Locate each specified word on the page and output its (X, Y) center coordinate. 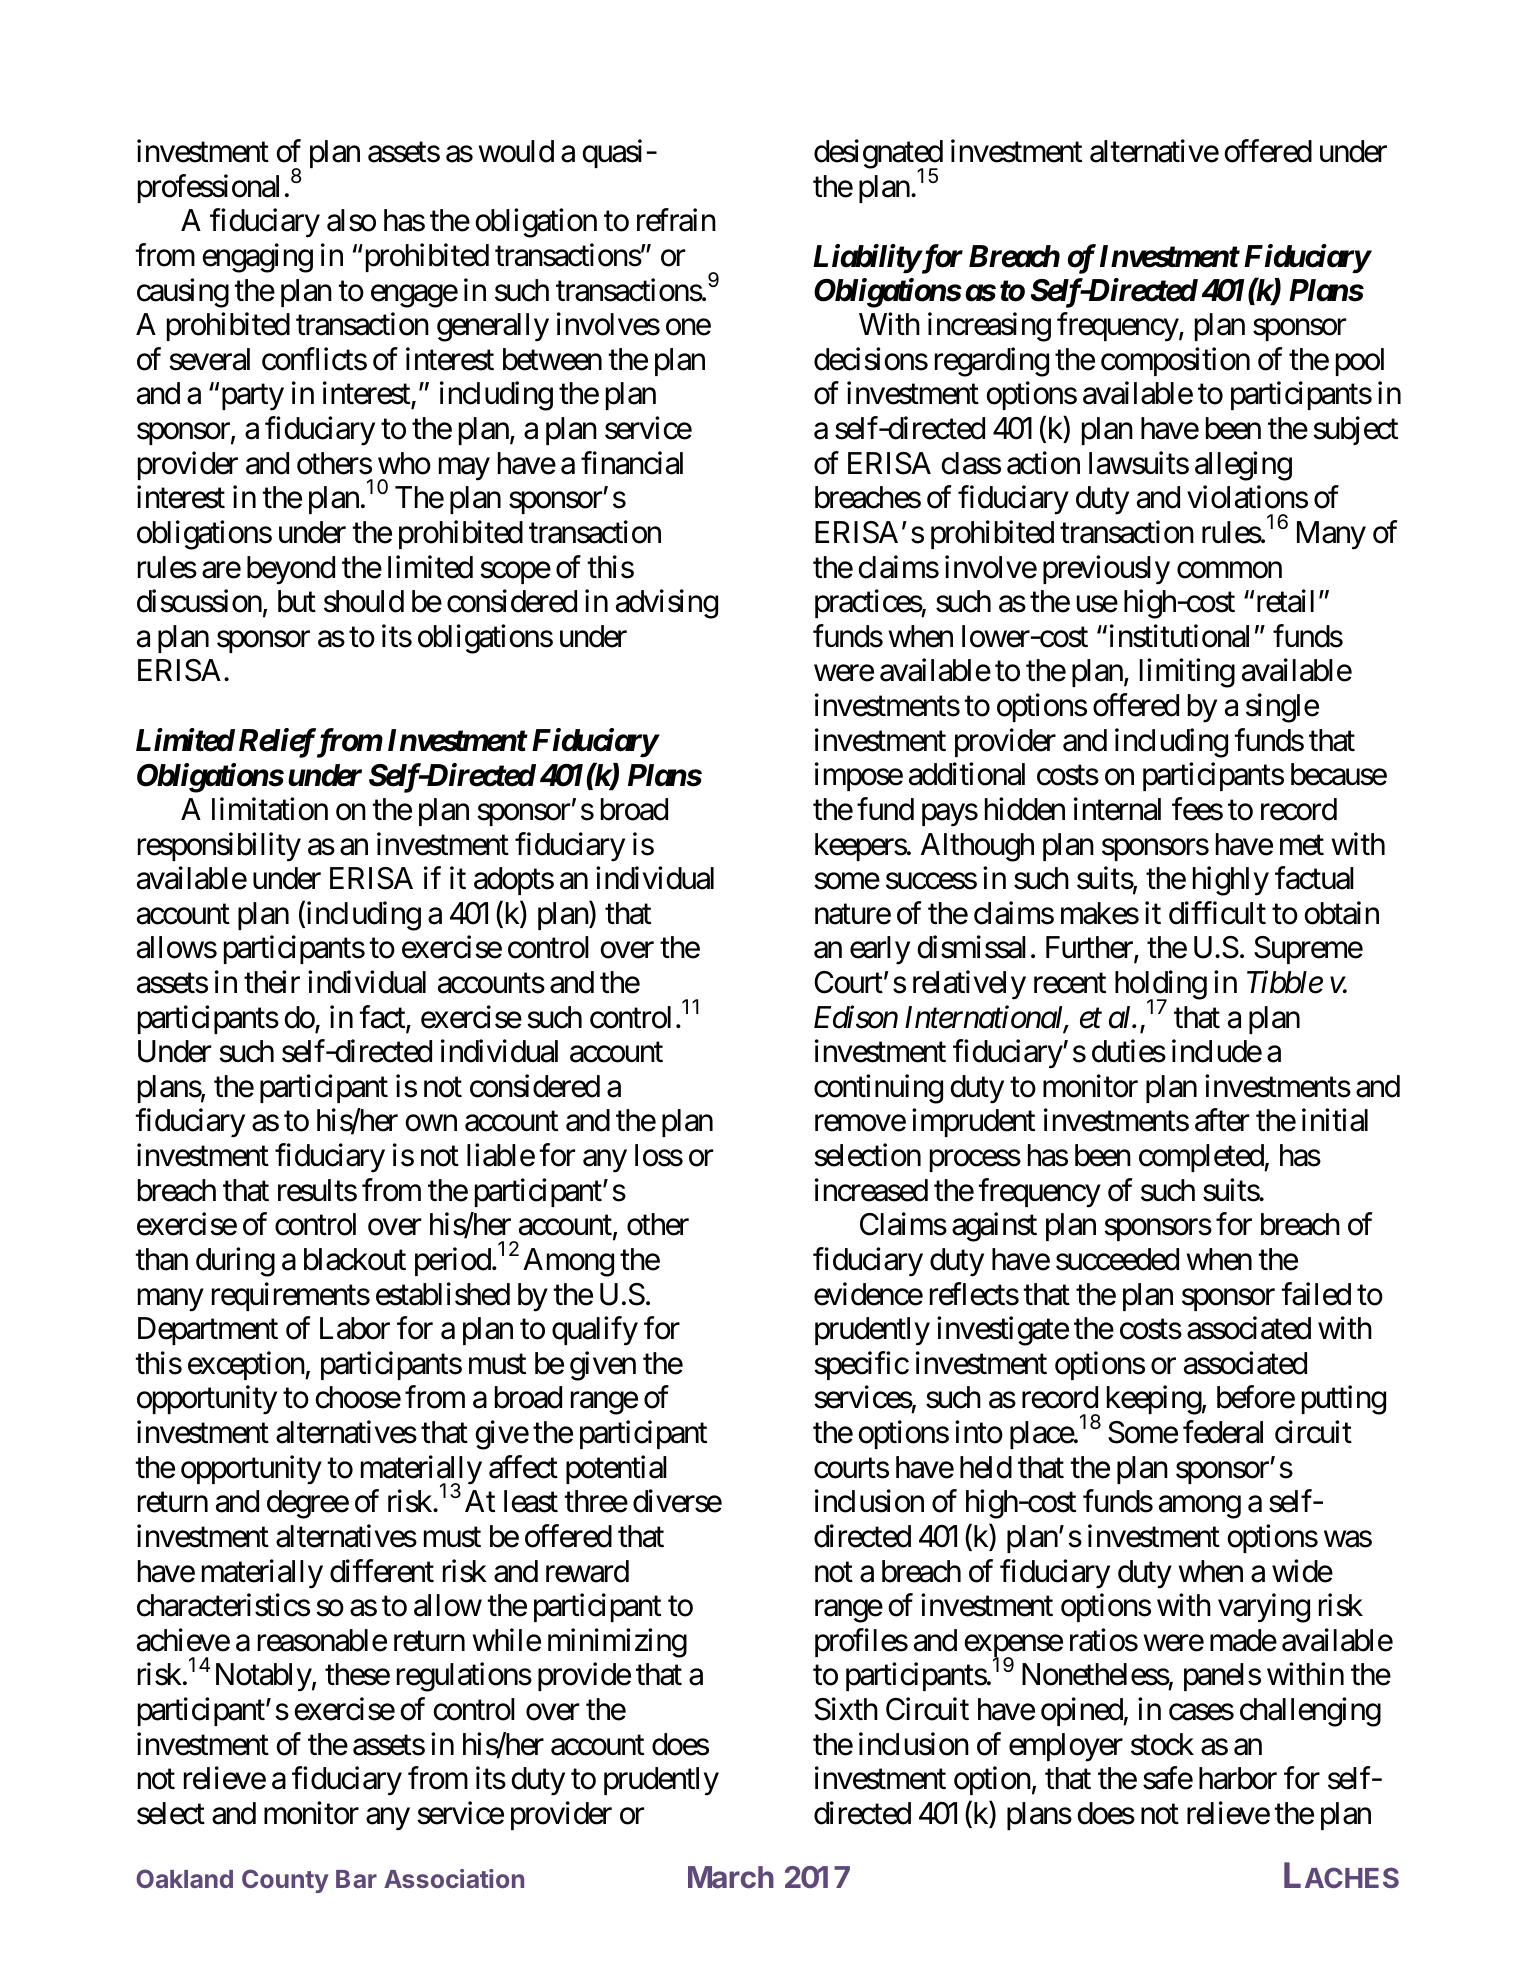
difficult (1217, 913)
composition (1175, 361)
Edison (856, 1017)
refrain (676, 220)
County (285, 1881)
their (272, 982)
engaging (258, 258)
